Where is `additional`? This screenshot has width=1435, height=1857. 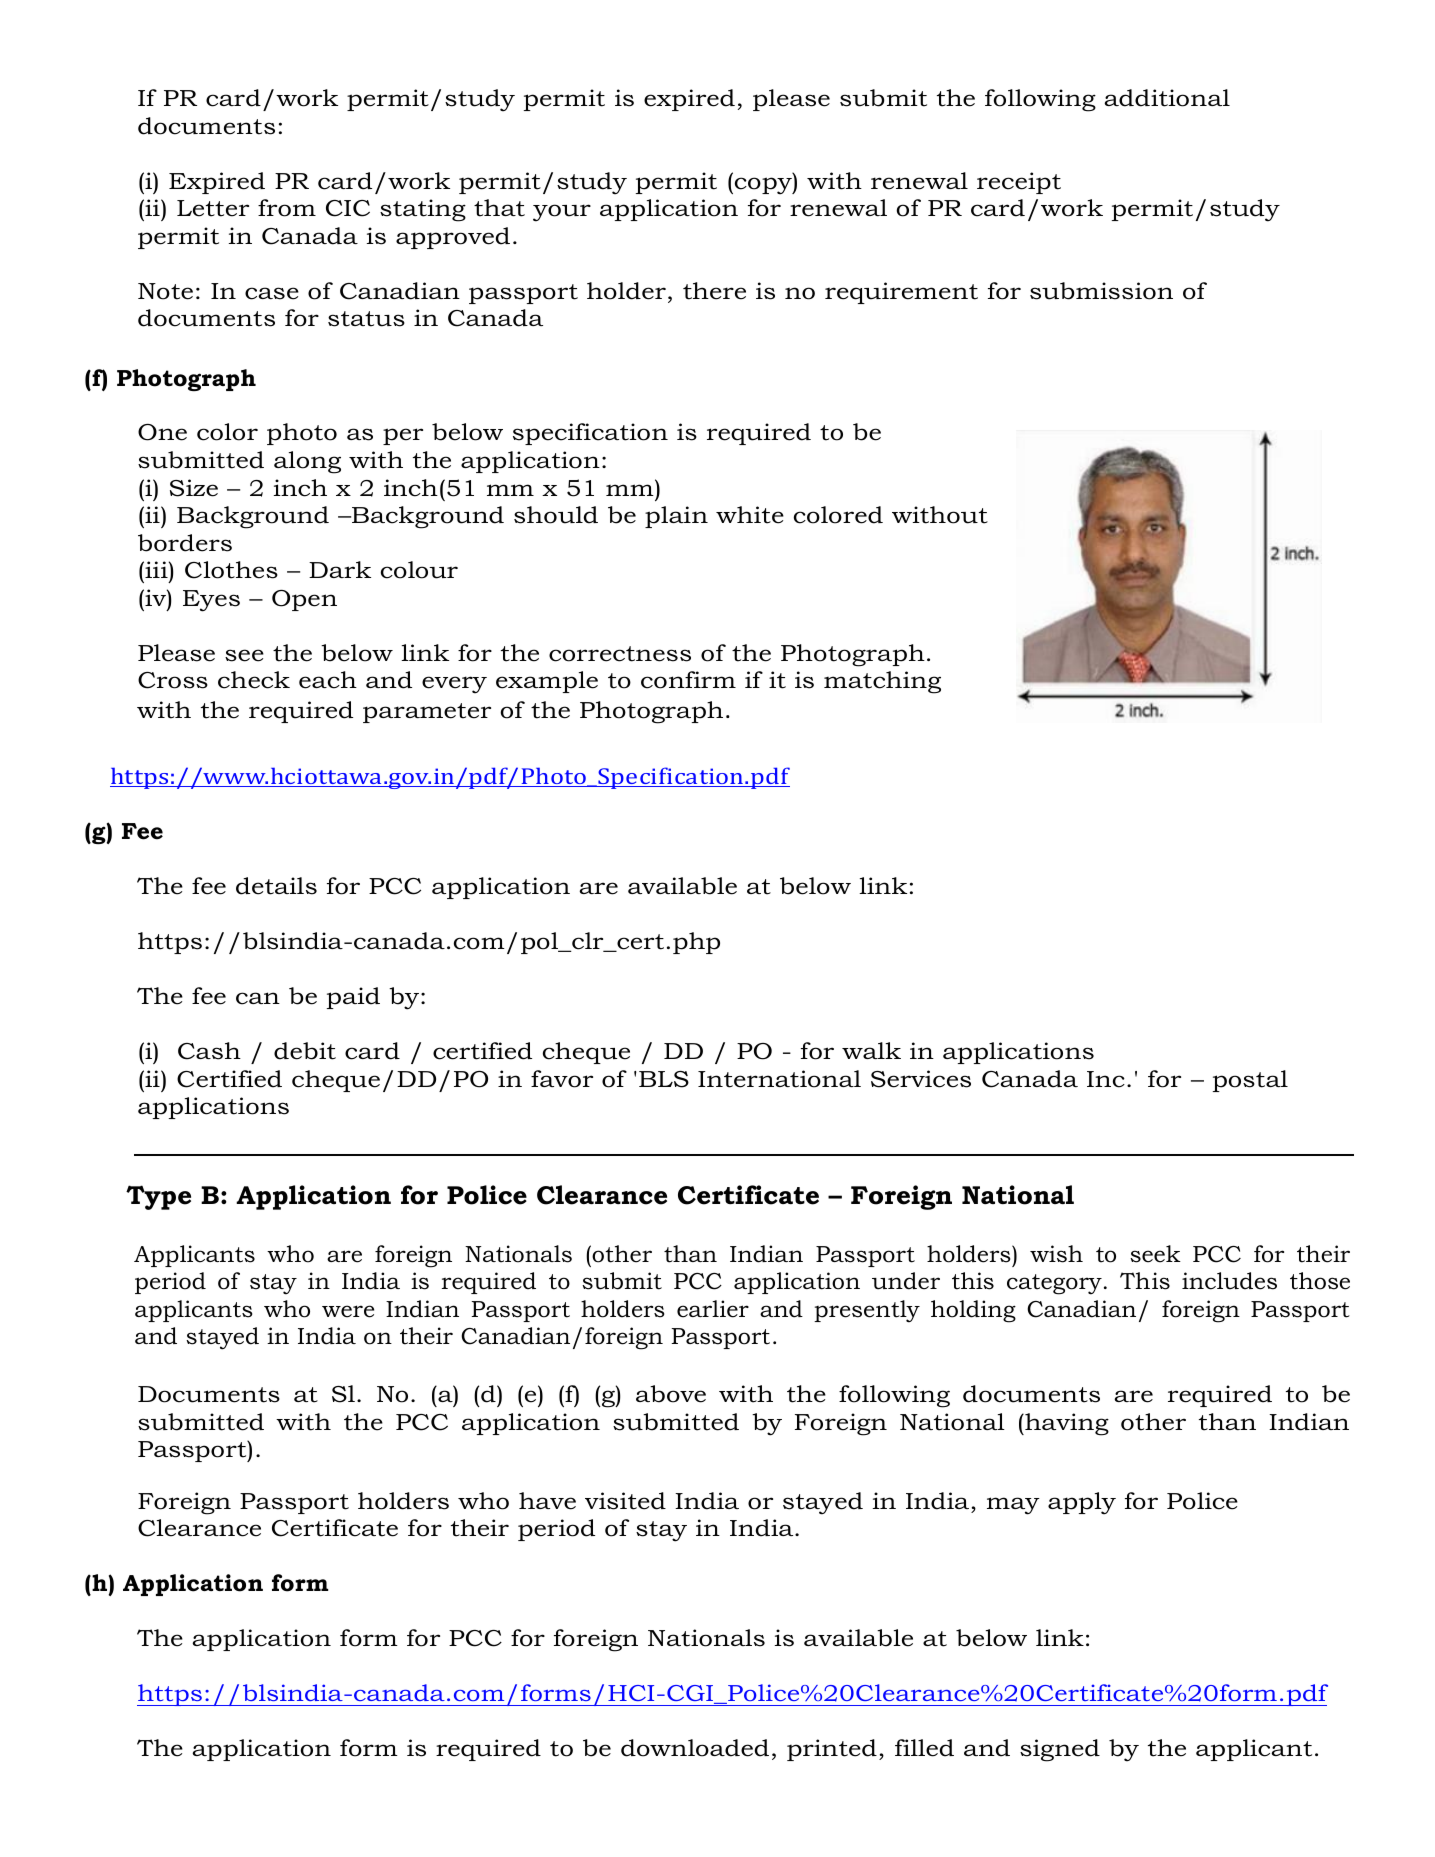
additional is located at coordinates (1167, 98).
